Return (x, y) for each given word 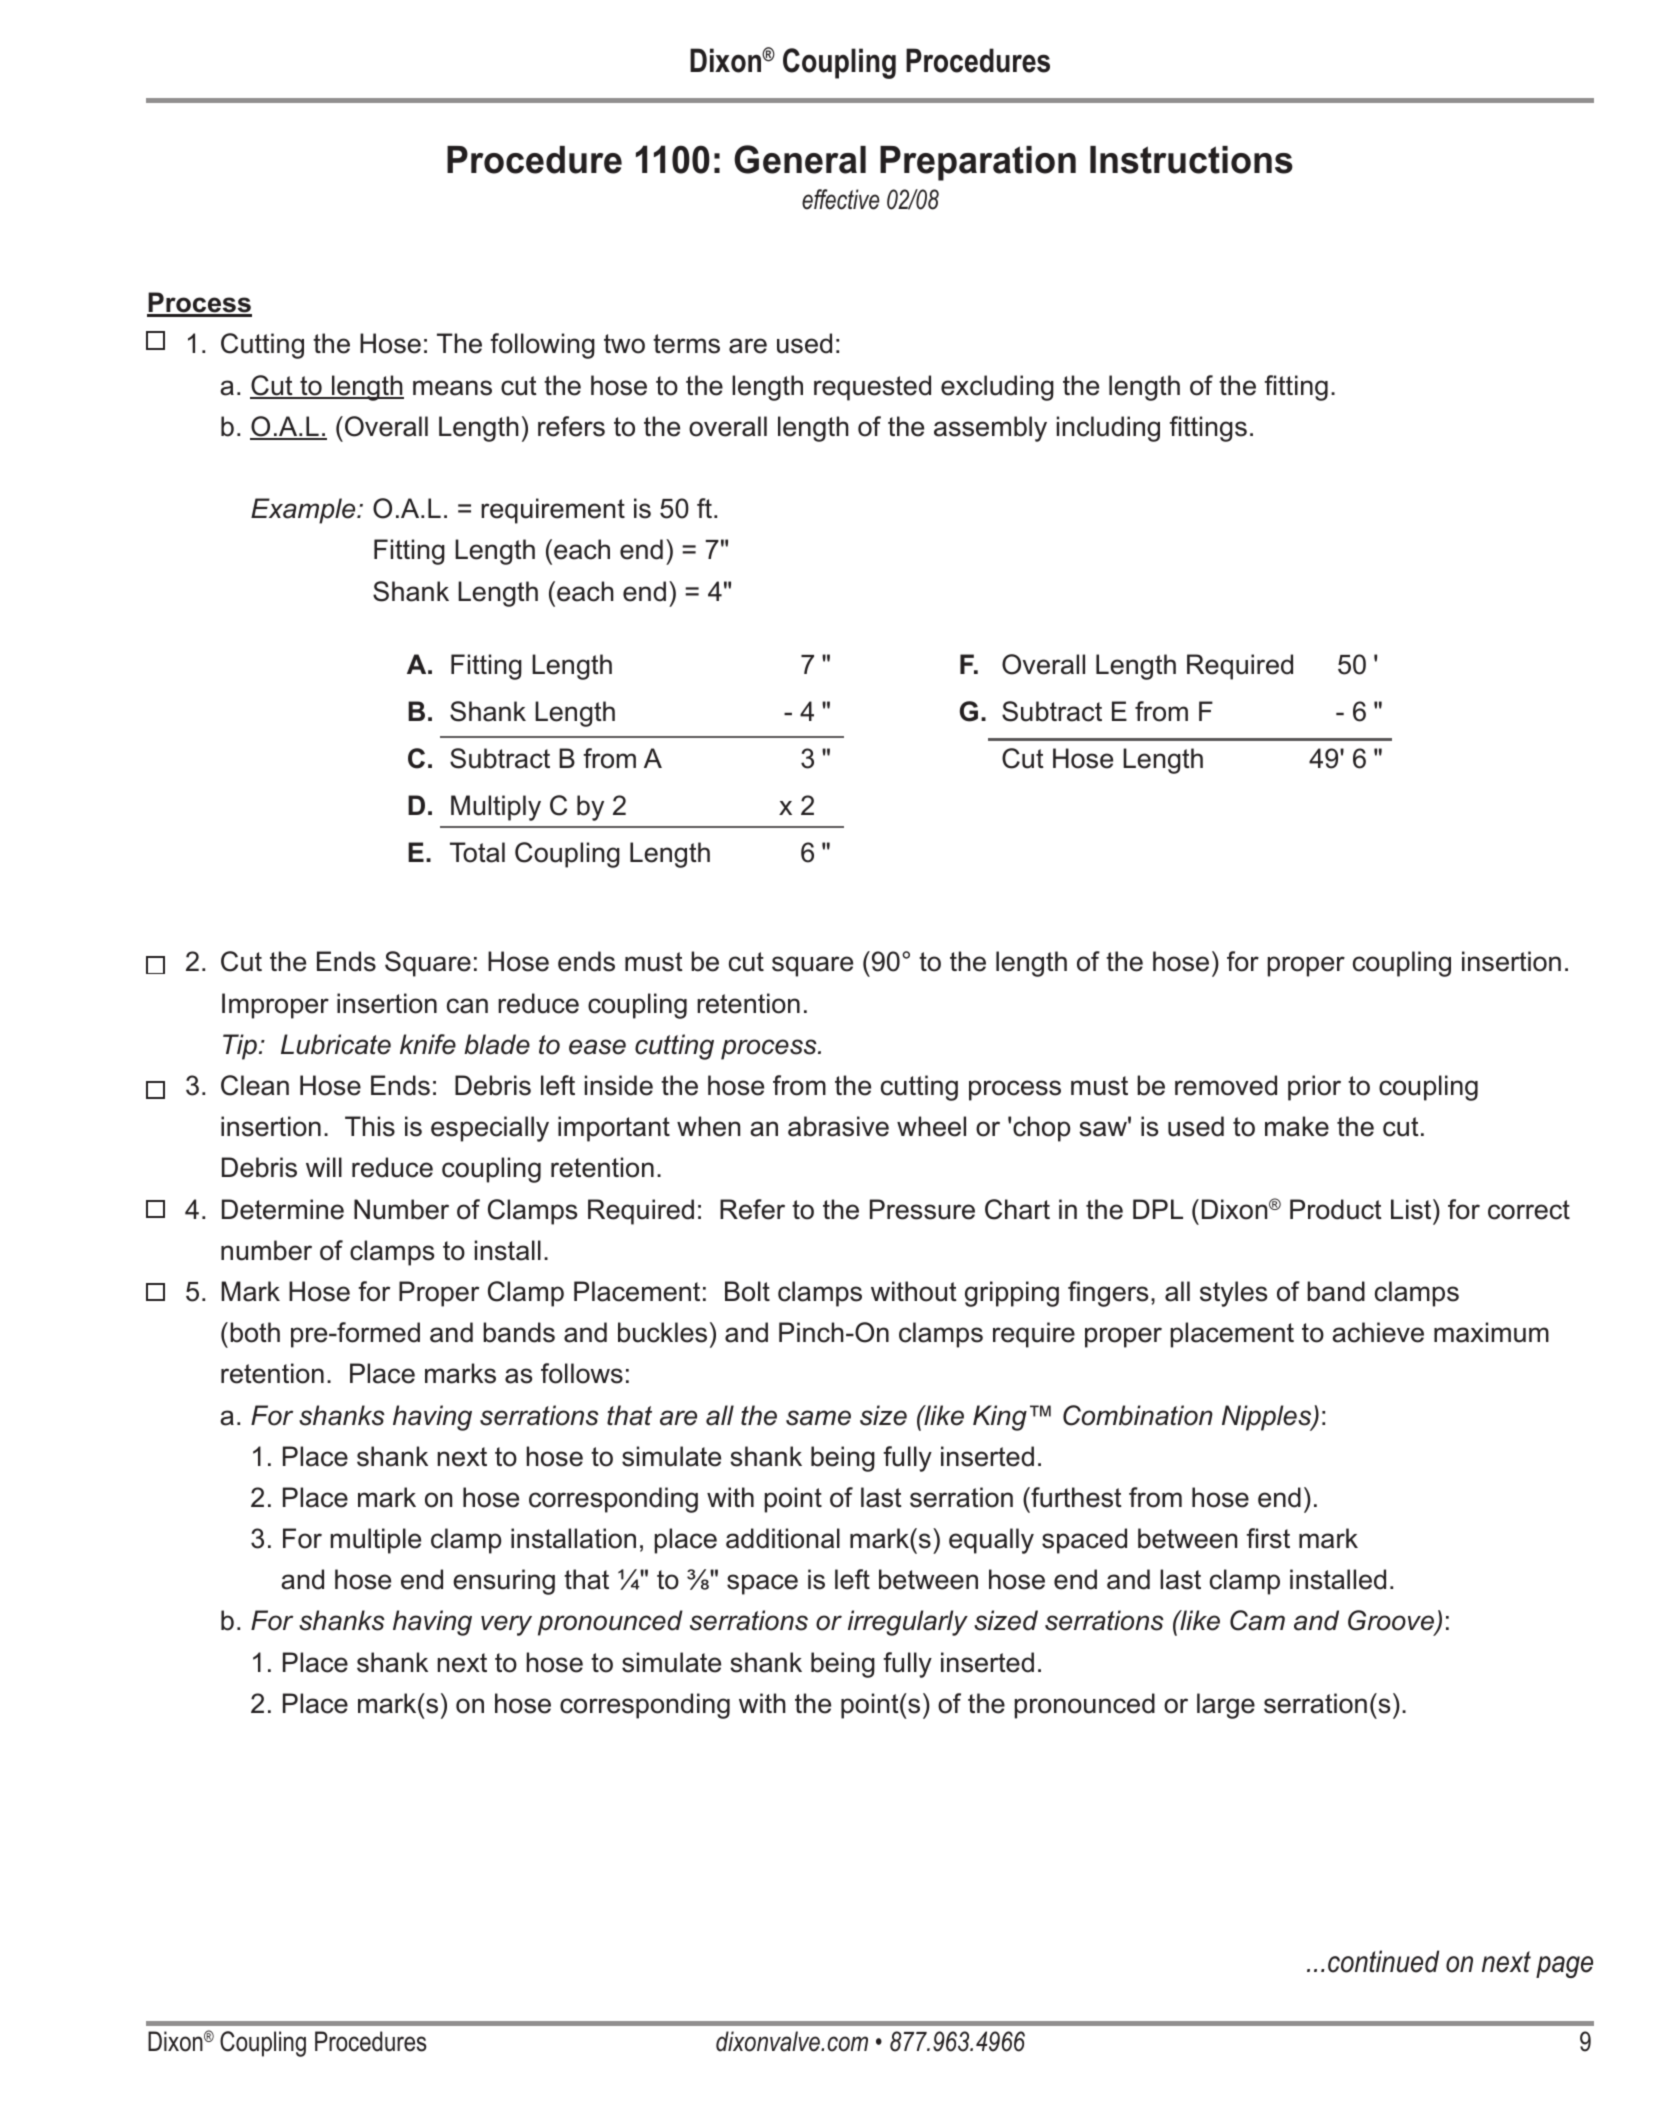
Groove (1392, 1622)
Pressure (922, 1209)
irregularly (908, 1623)
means (452, 388)
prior (1314, 1088)
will (324, 1167)
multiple (375, 1541)
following (542, 346)
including (1108, 429)
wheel (931, 1126)
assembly (990, 429)
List (1412, 1209)
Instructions (1191, 160)
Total (477, 852)
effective (840, 199)
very (506, 1625)
